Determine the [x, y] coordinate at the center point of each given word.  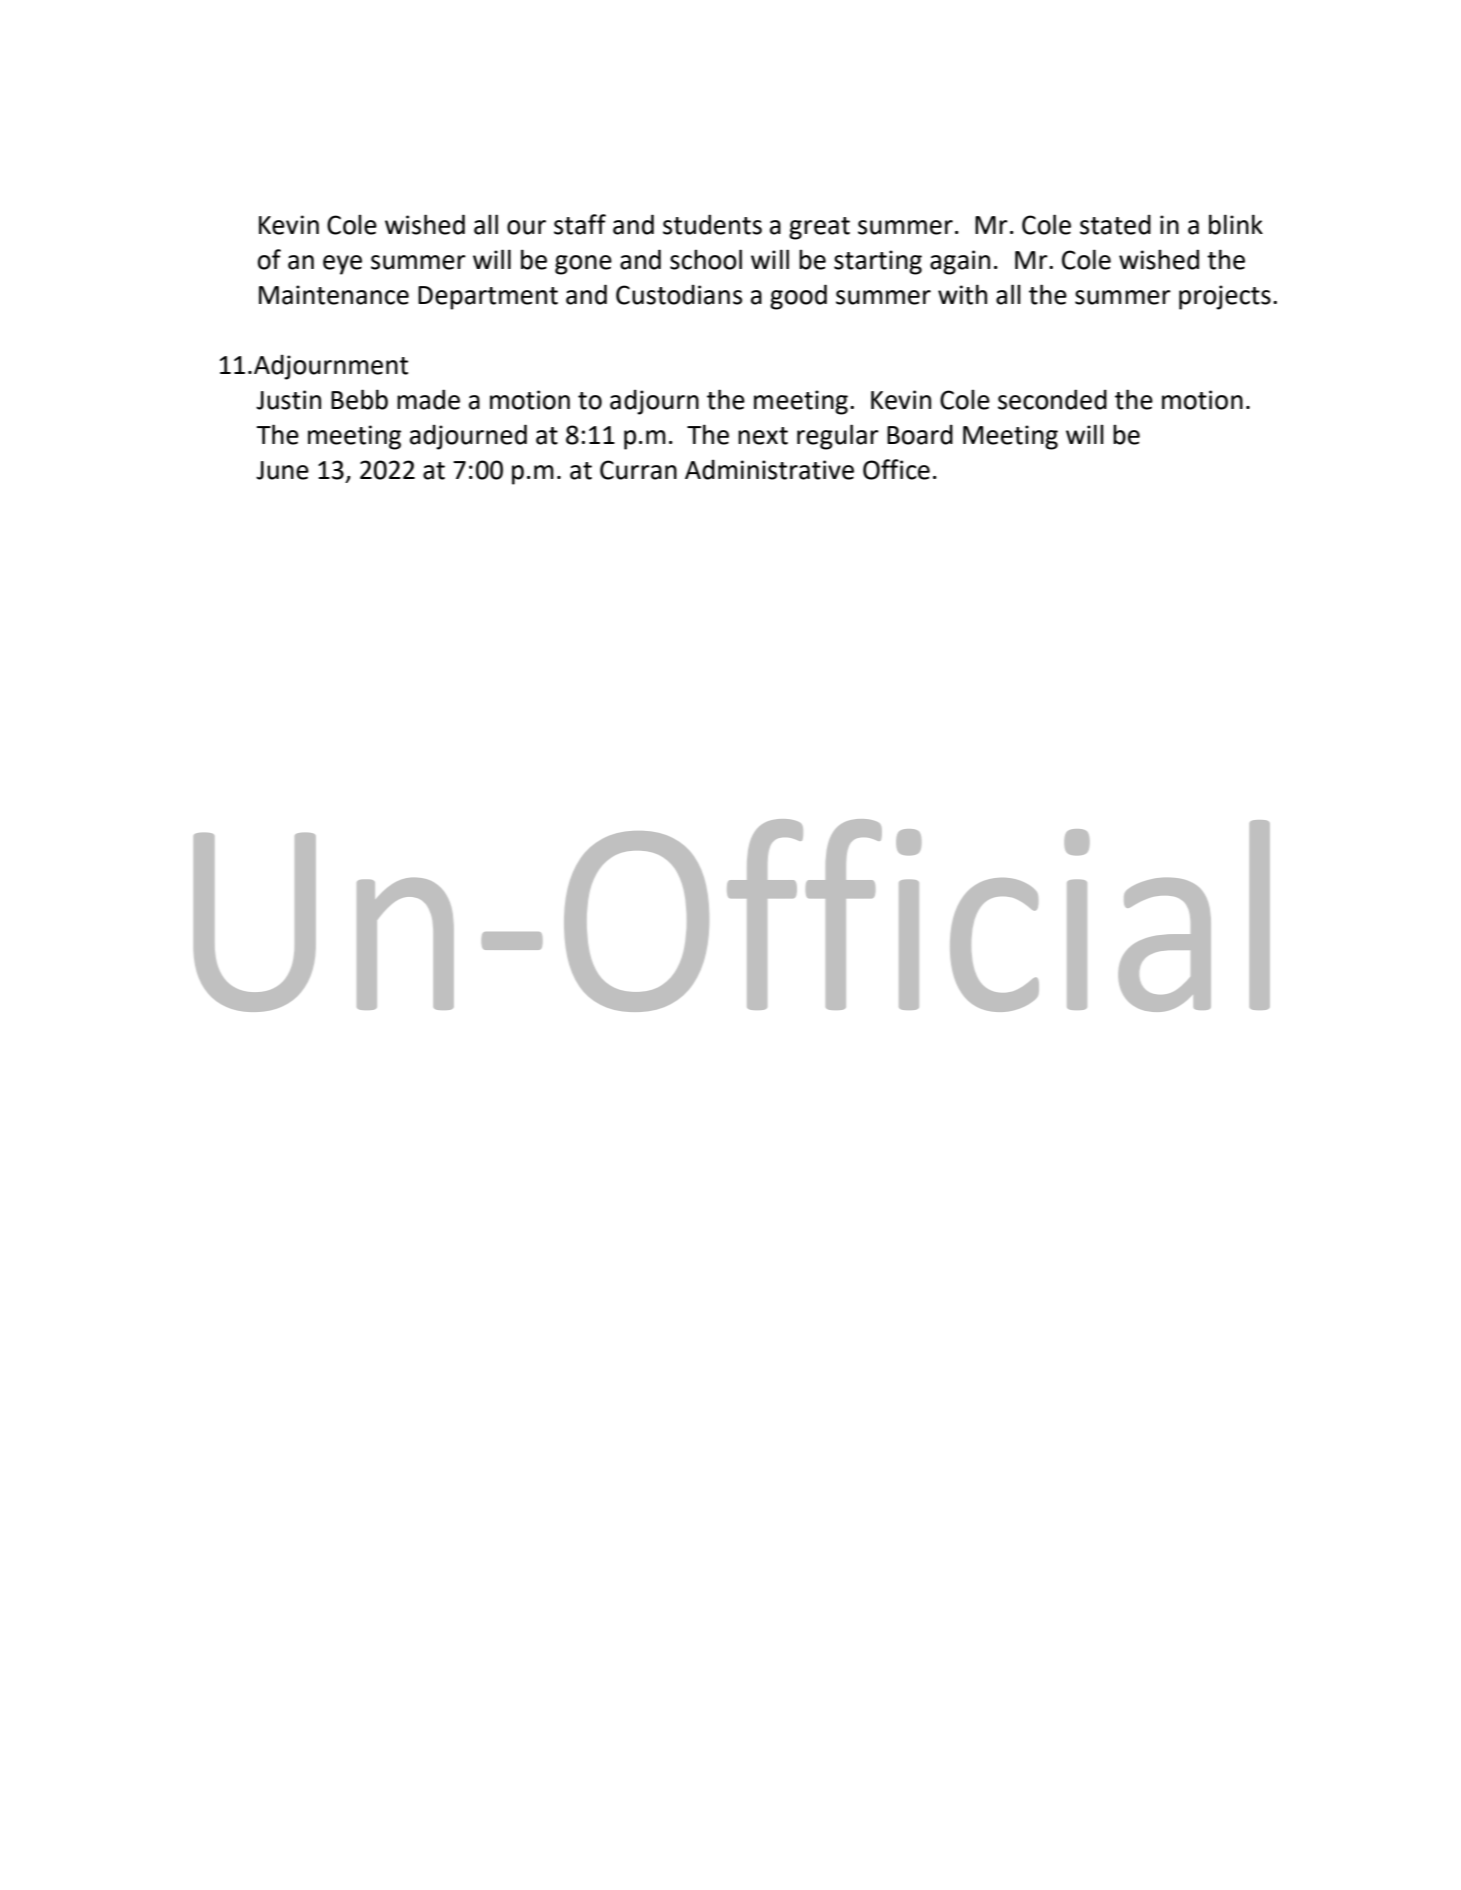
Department [488, 298]
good [798, 297]
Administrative [769, 469]
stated [1115, 224]
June [282, 470]
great [819, 228]
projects [1225, 297]
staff [580, 224]
